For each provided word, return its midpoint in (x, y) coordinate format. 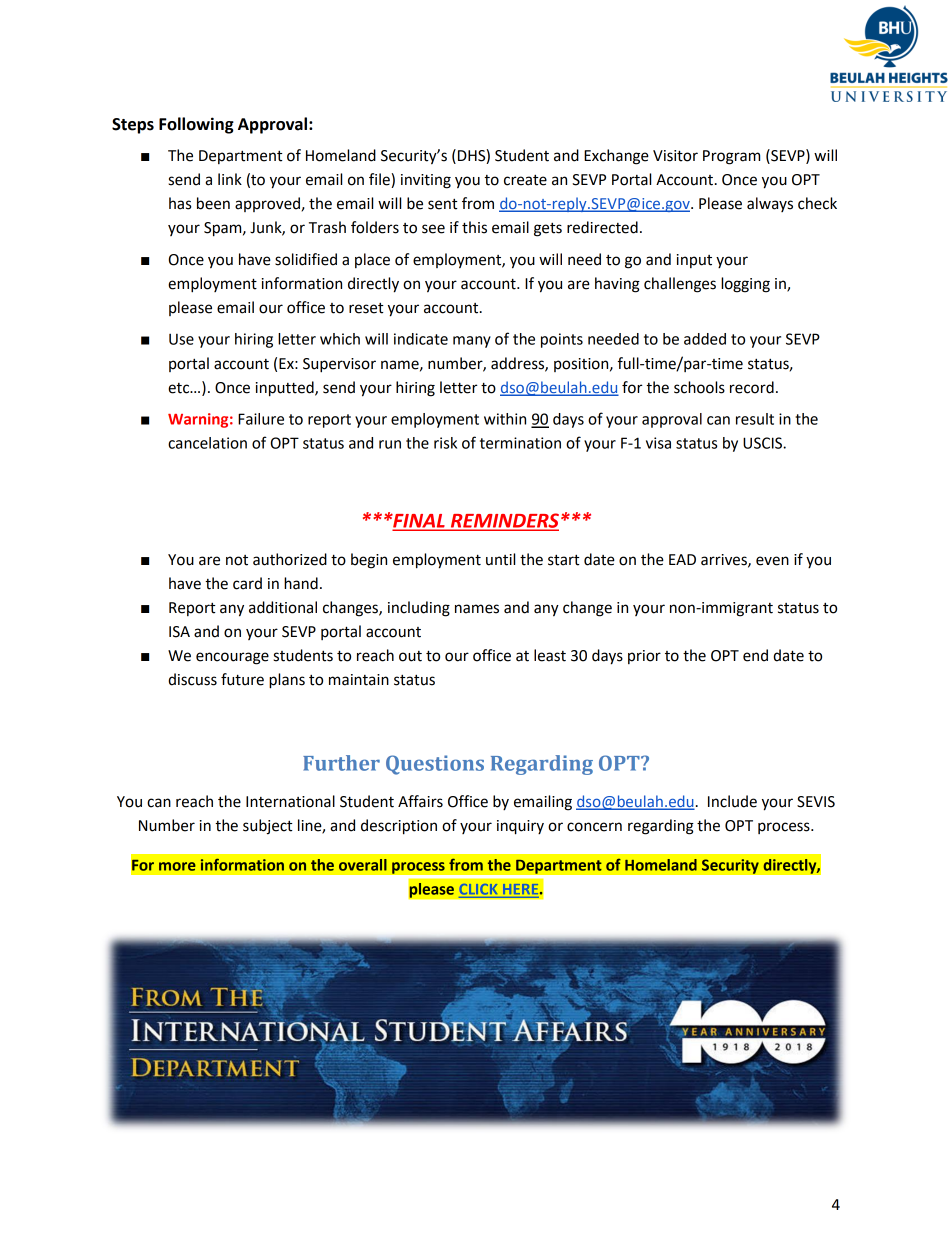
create (525, 180)
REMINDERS (504, 521)
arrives (725, 560)
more (177, 866)
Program (731, 157)
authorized (290, 559)
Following (196, 125)
